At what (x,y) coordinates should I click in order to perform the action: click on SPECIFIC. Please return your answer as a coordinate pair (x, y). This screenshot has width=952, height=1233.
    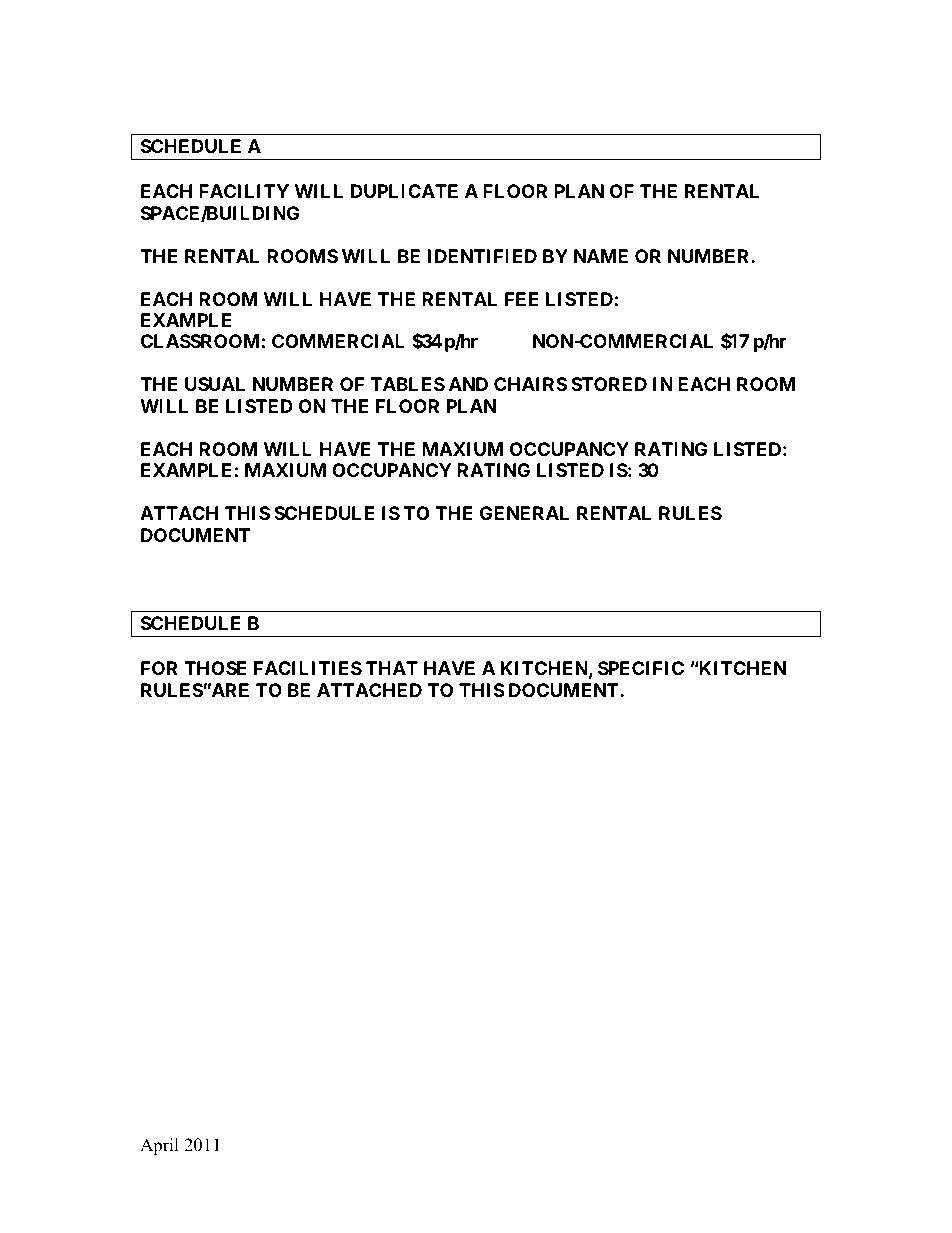
    Looking at the image, I should click on (641, 668).
